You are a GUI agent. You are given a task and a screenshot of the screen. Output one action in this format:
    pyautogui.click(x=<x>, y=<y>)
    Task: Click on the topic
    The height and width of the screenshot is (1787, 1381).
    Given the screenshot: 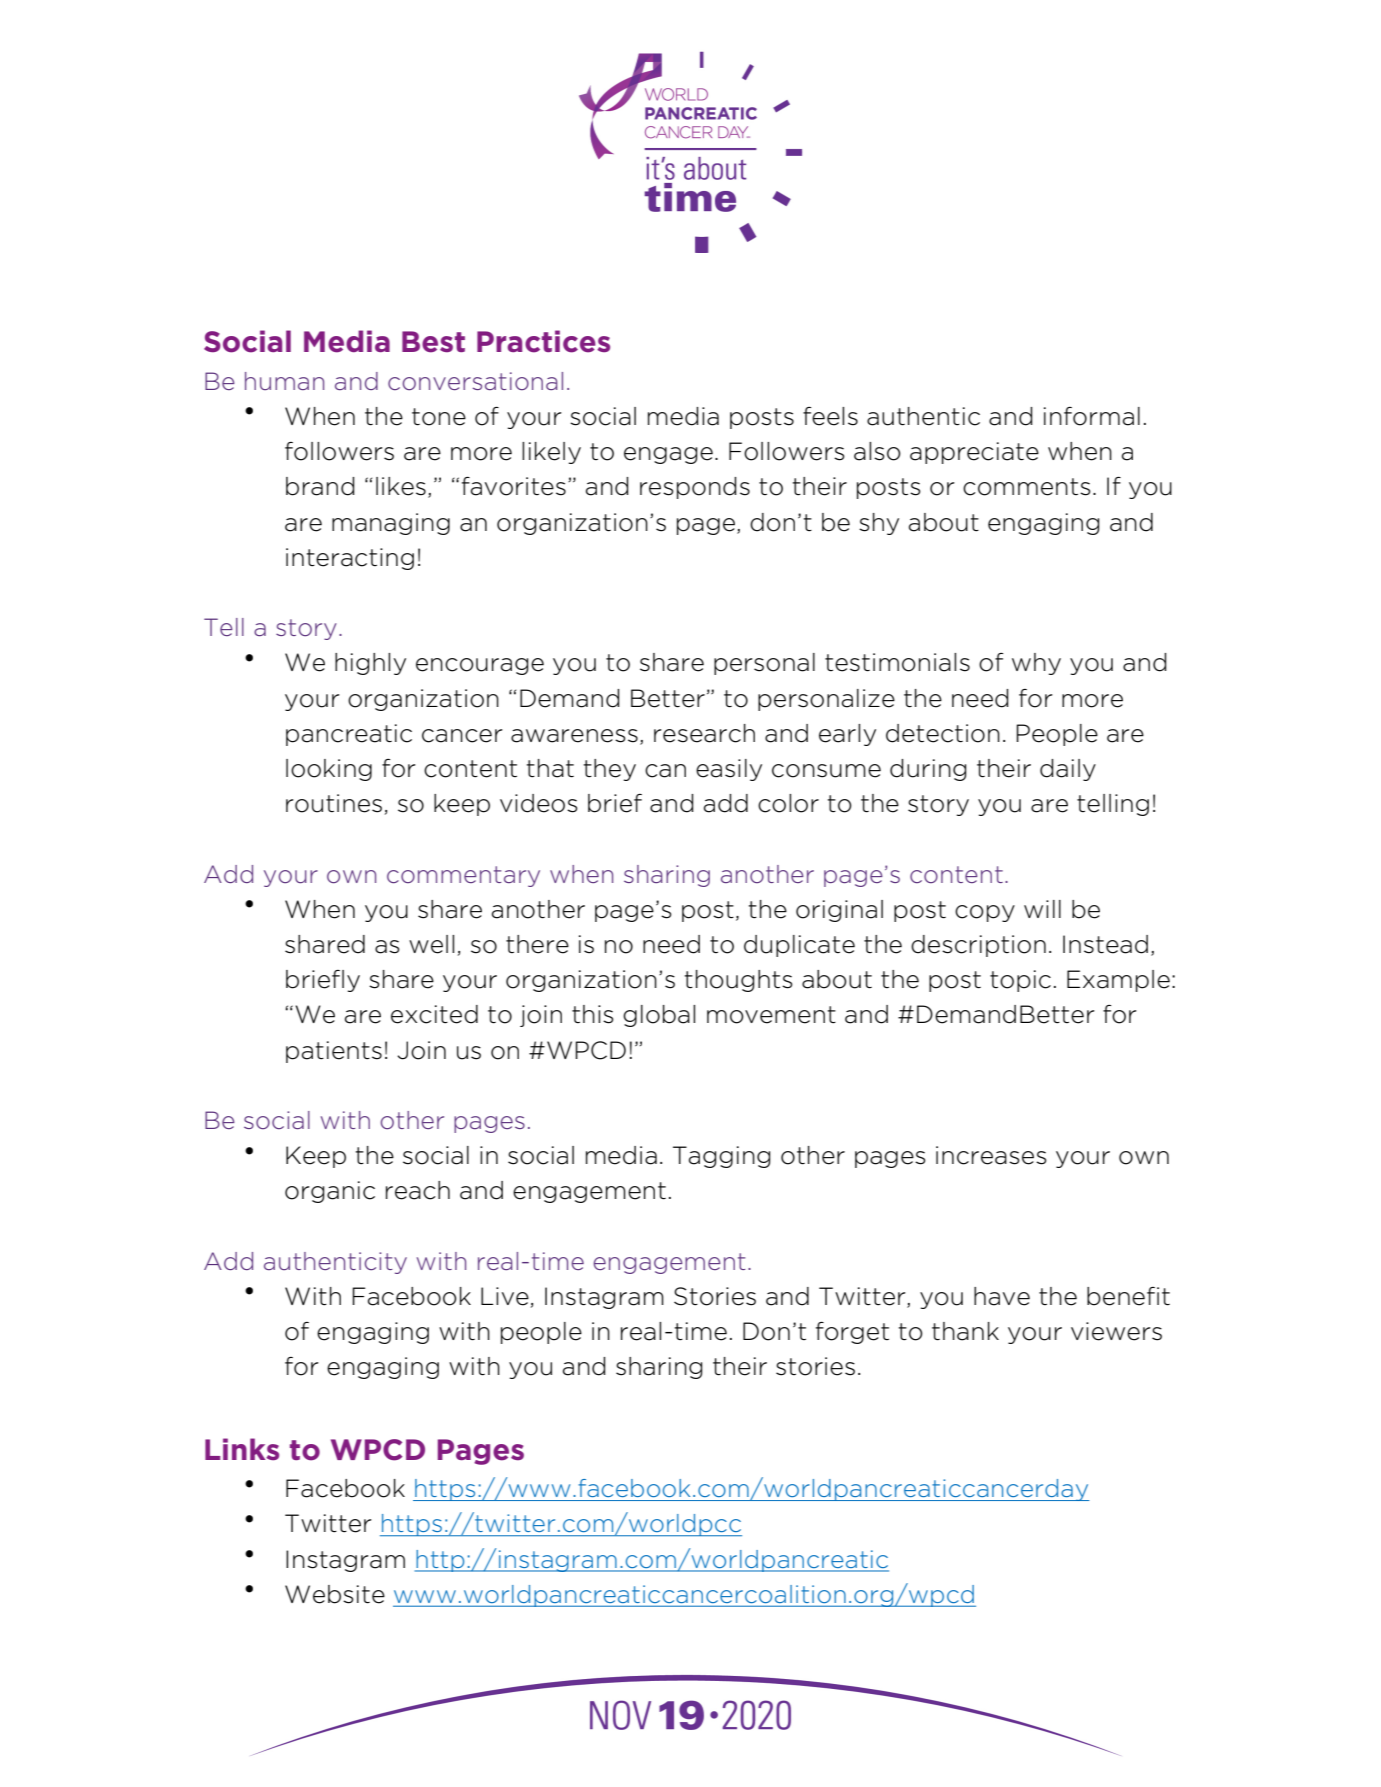 What is the action you would take?
    pyautogui.click(x=1020, y=981)
